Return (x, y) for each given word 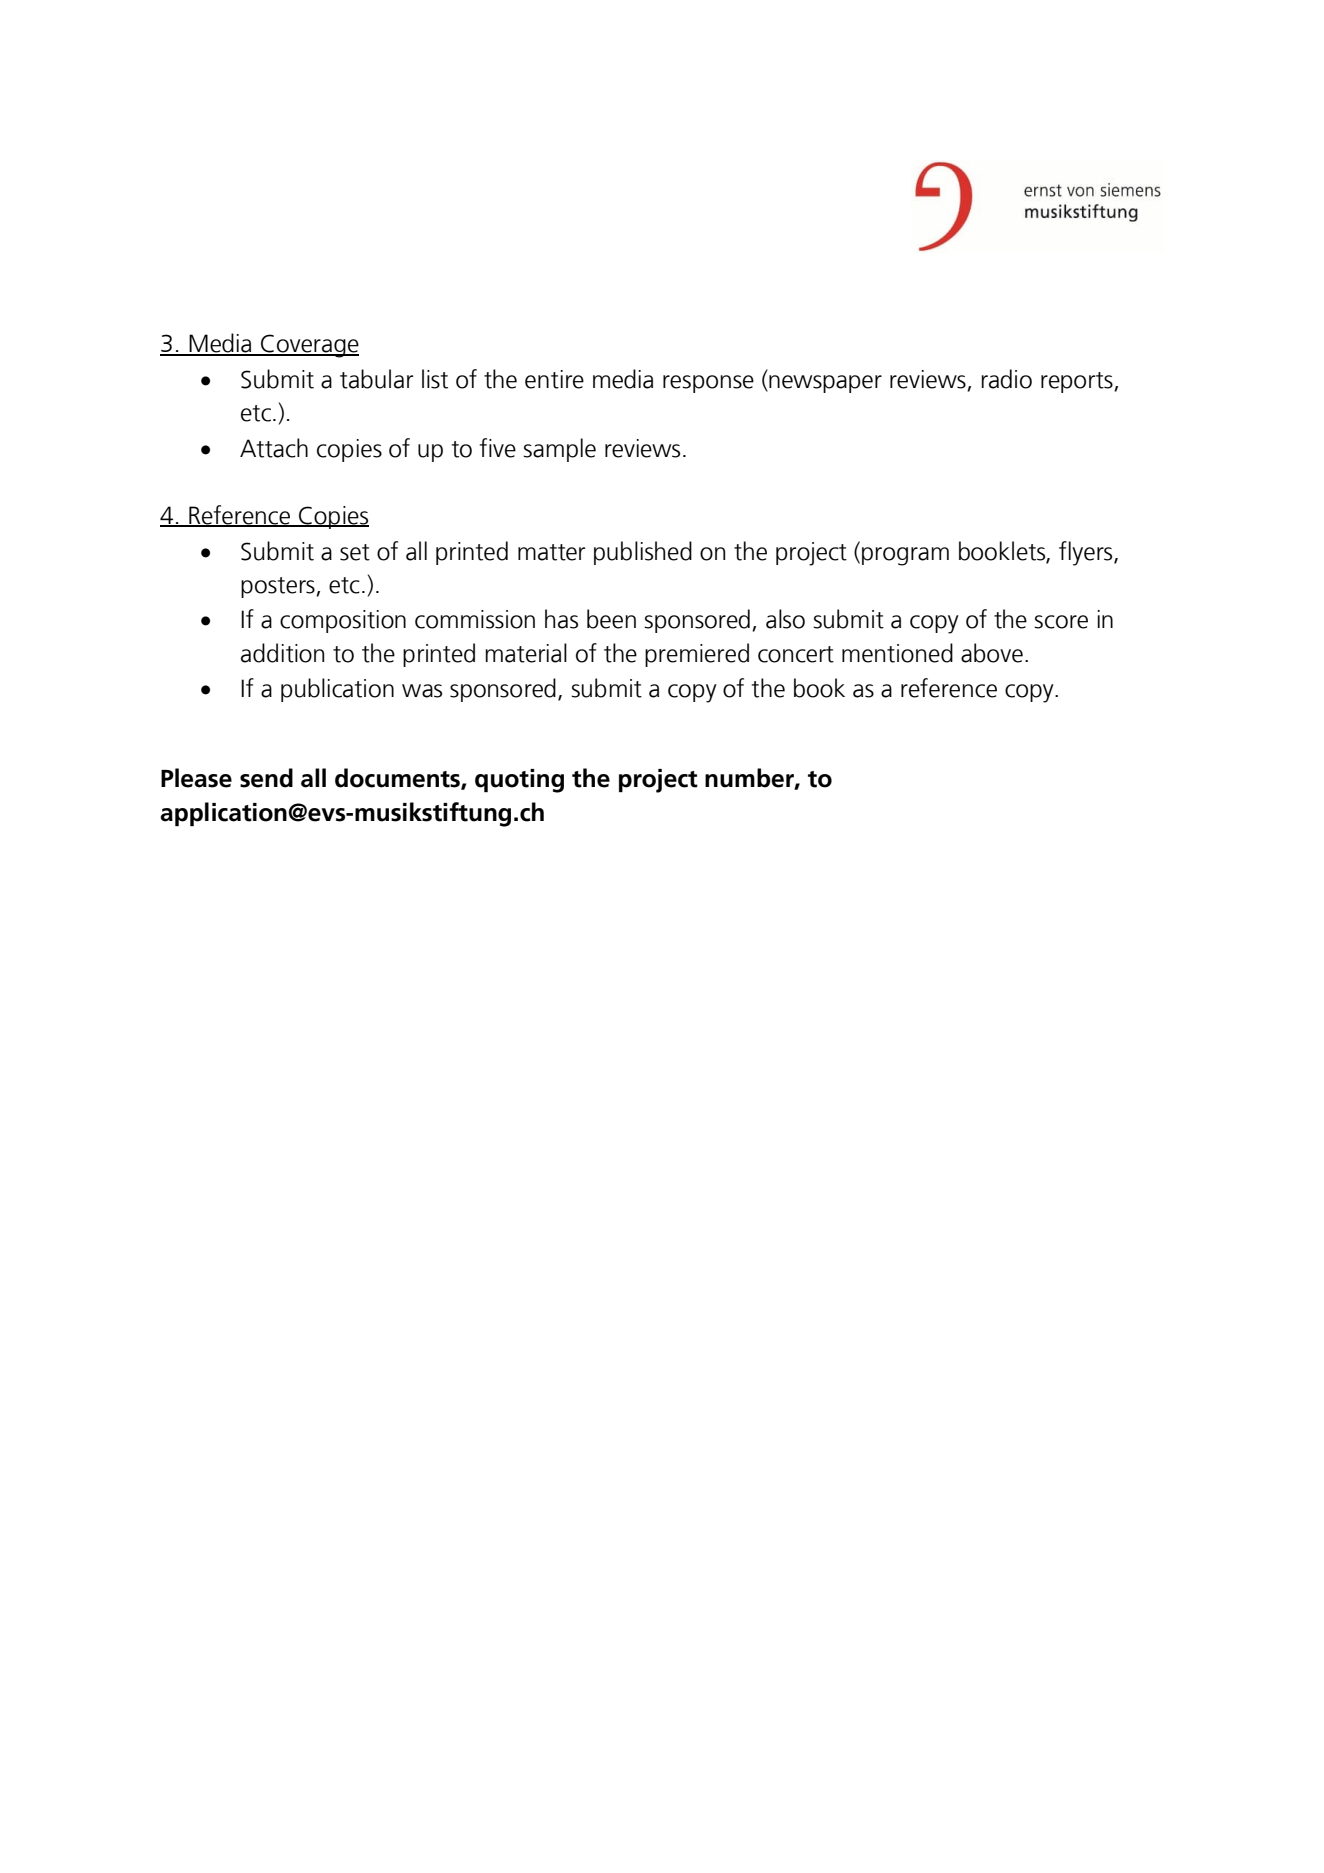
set (355, 552)
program (905, 556)
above (992, 653)
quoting (519, 781)
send (266, 778)
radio (1006, 379)
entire (554, 379)
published (643, 553)
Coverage (309, 346)
